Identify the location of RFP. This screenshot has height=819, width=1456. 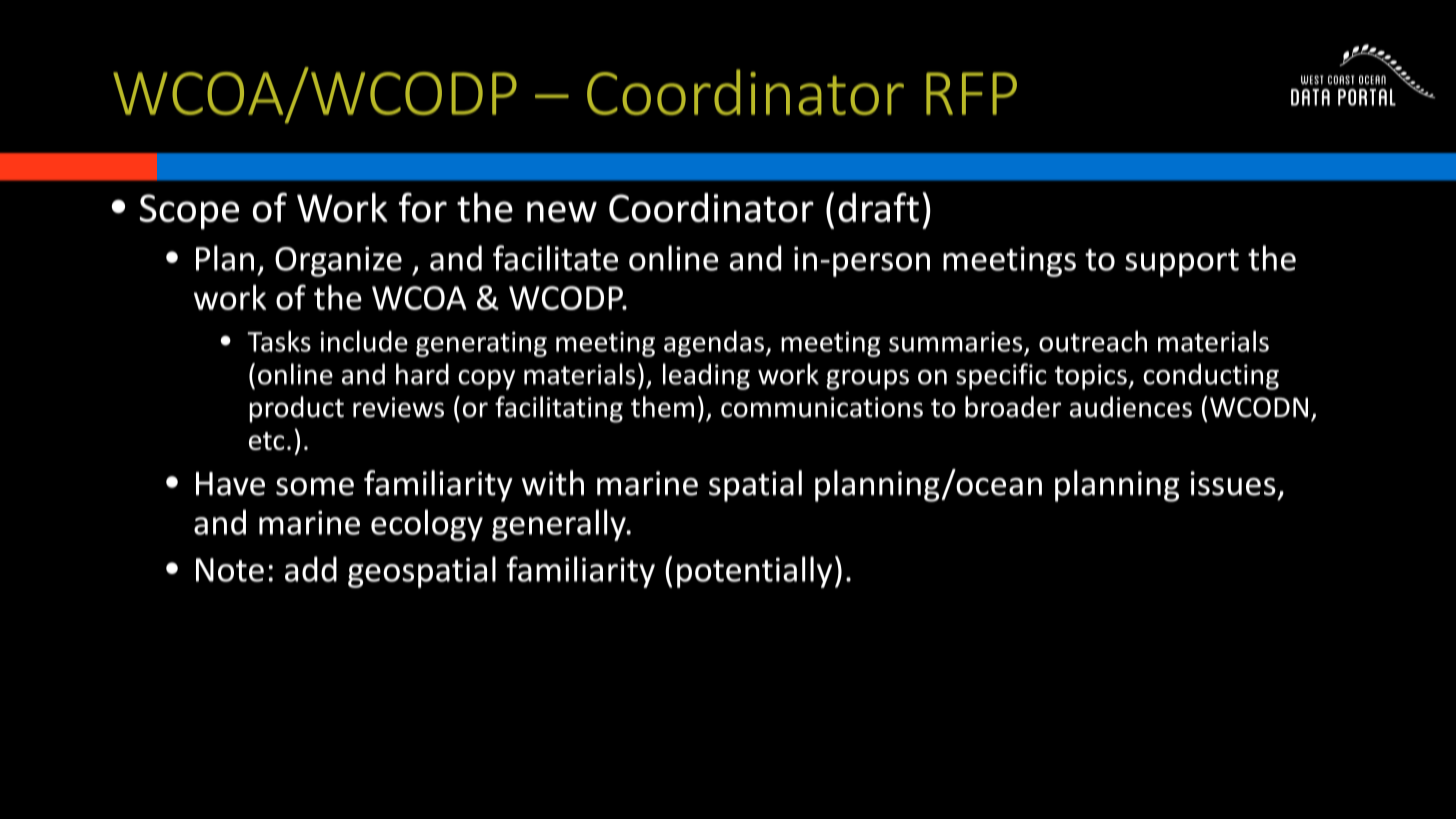
(971, 93).
